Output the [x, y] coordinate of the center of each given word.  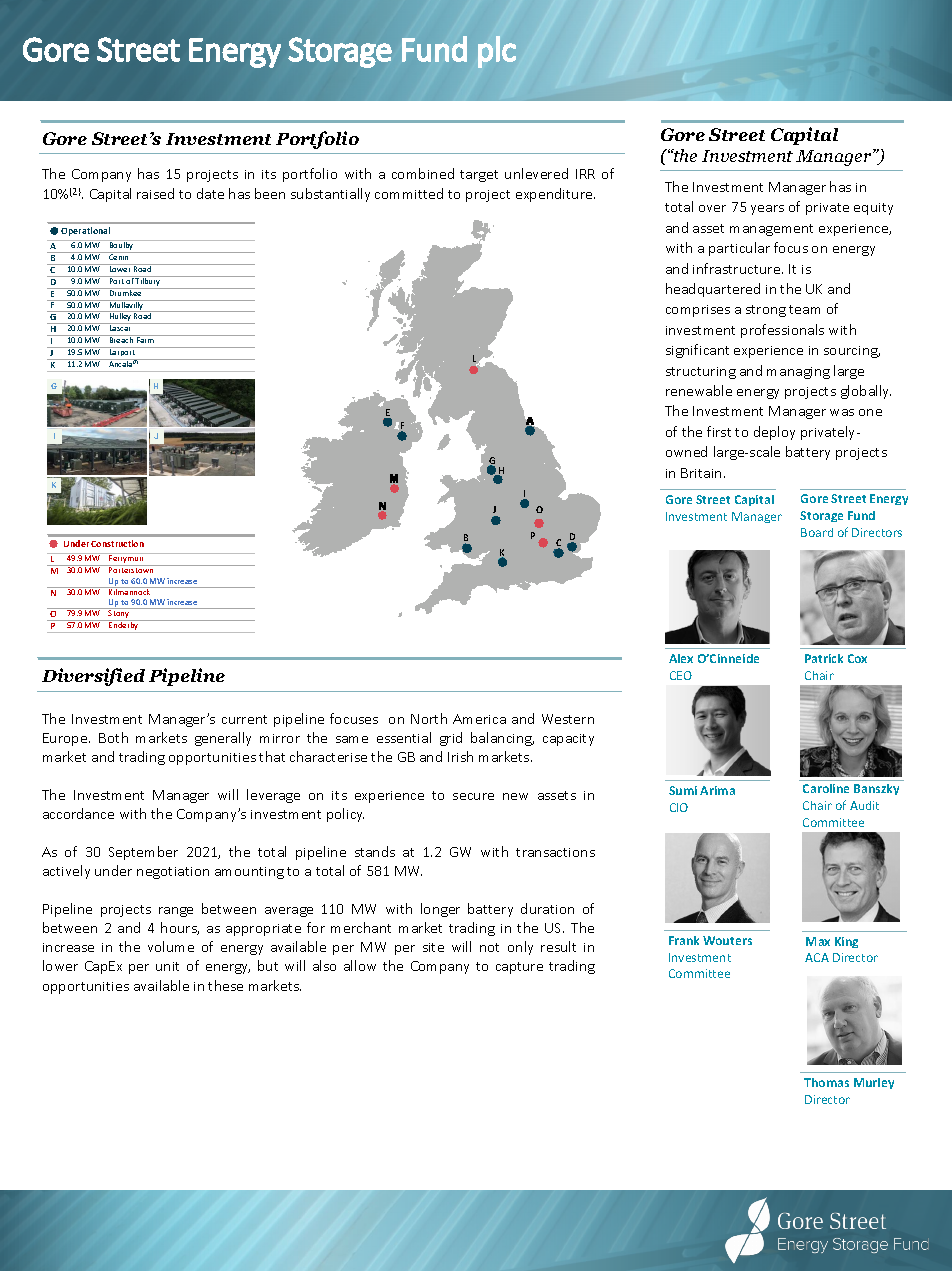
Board [817, 532]
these [225, 985]
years [767, 210]
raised [155, 193]
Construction [117, 543]
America [479, 719]
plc [497, 52]
